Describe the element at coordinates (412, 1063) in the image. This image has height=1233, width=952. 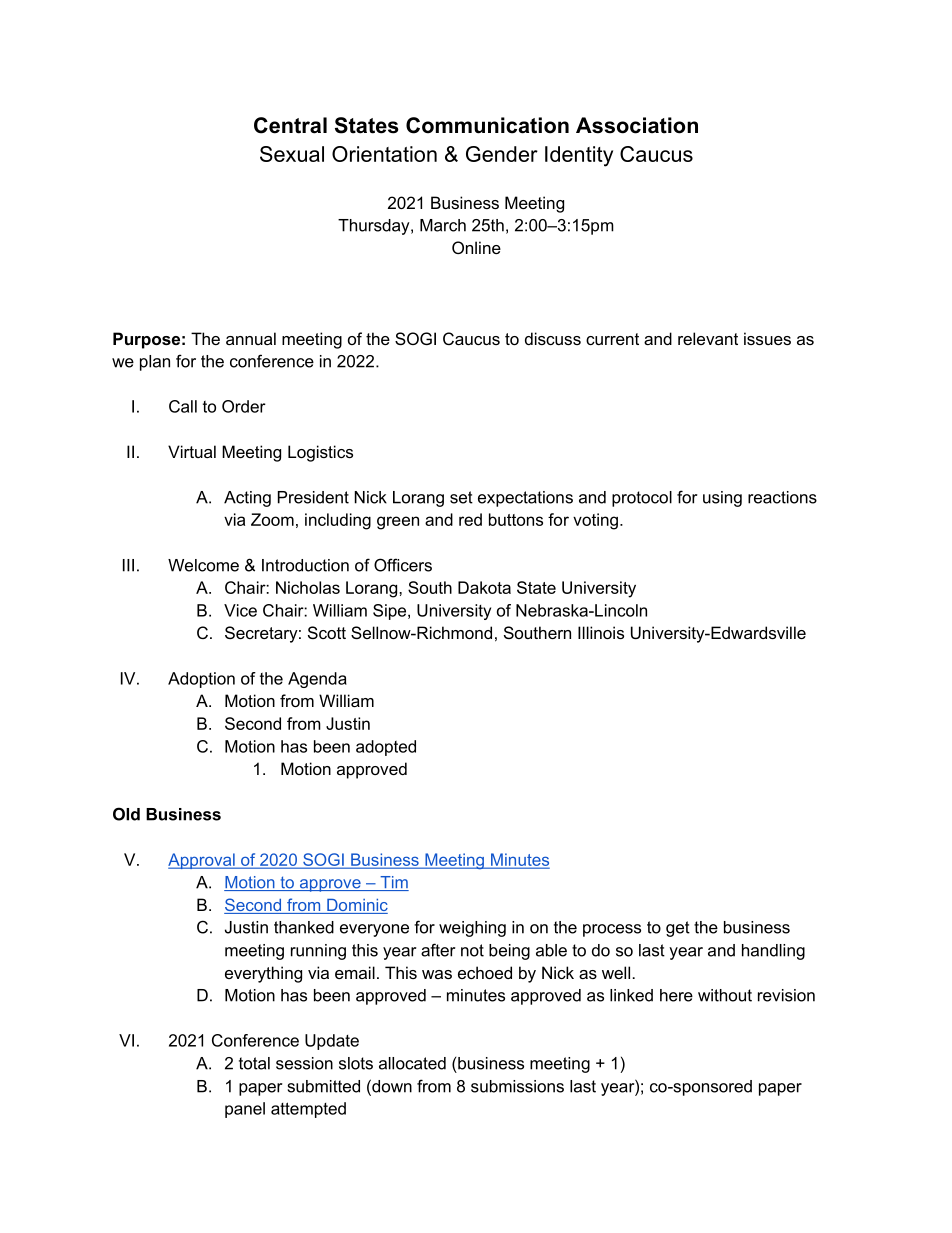
I see `allocated` at that location.
